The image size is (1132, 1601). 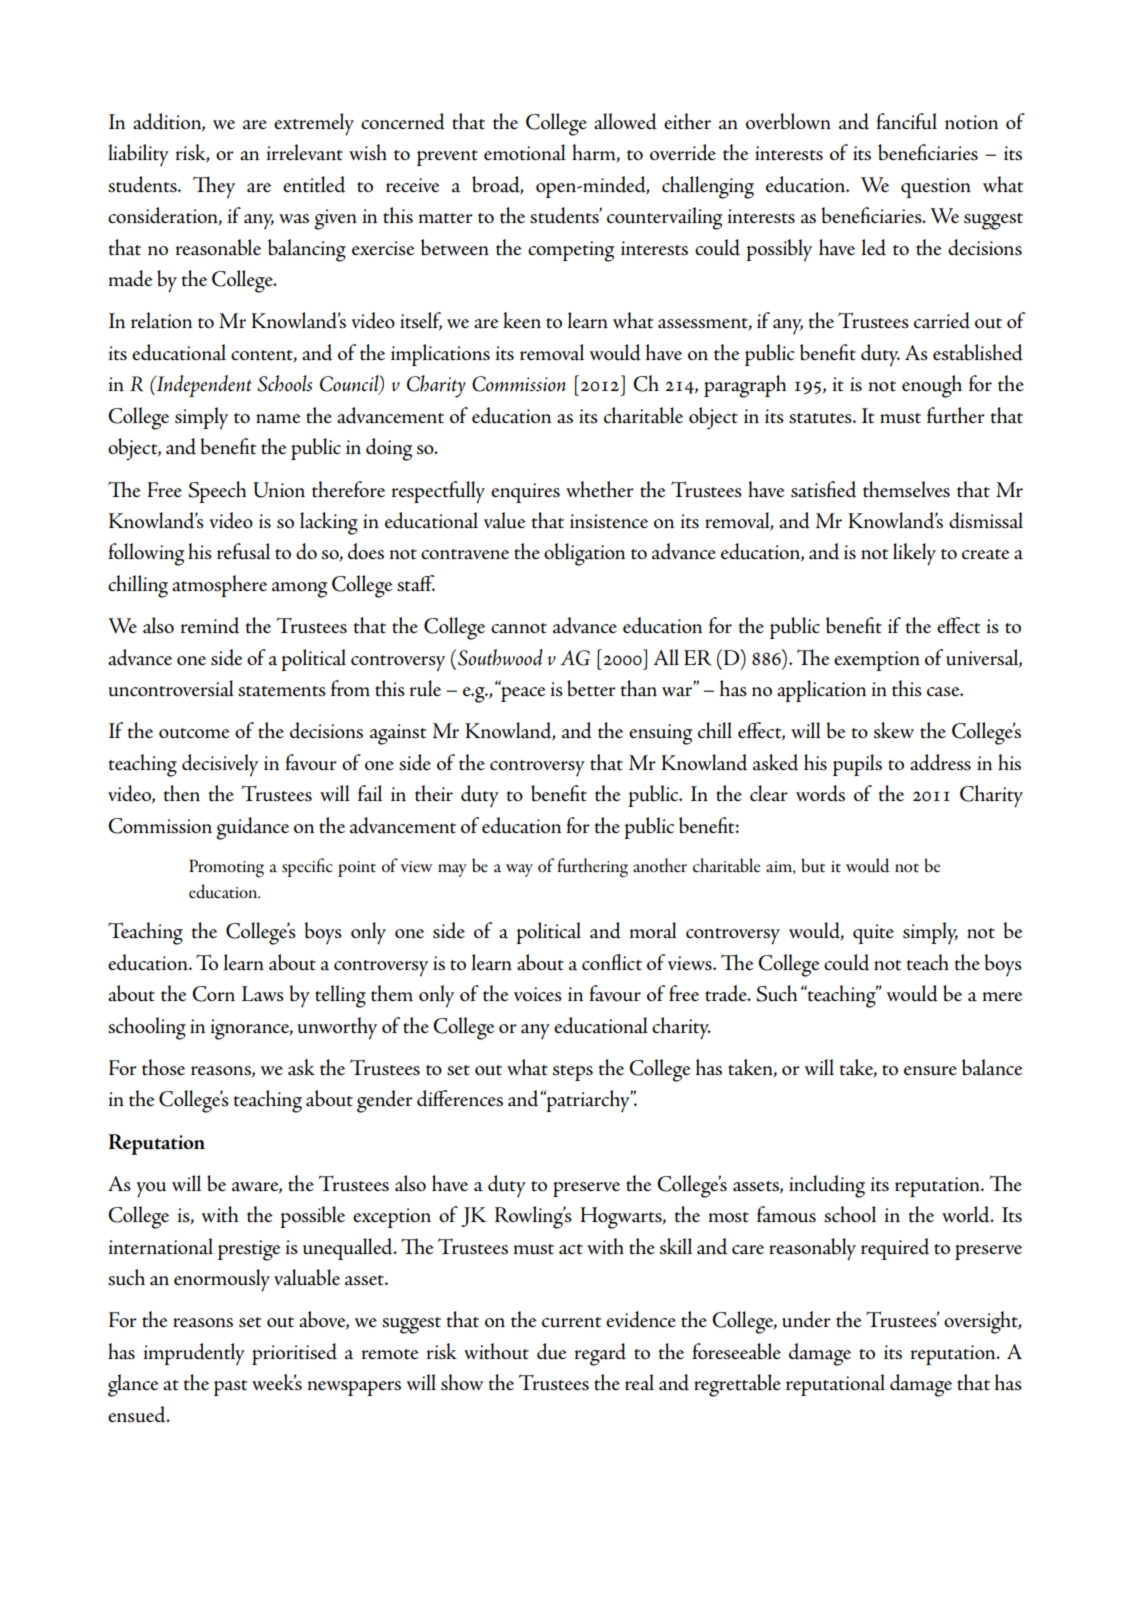 I want to click on fanciful, so click(x=906, y=121).
